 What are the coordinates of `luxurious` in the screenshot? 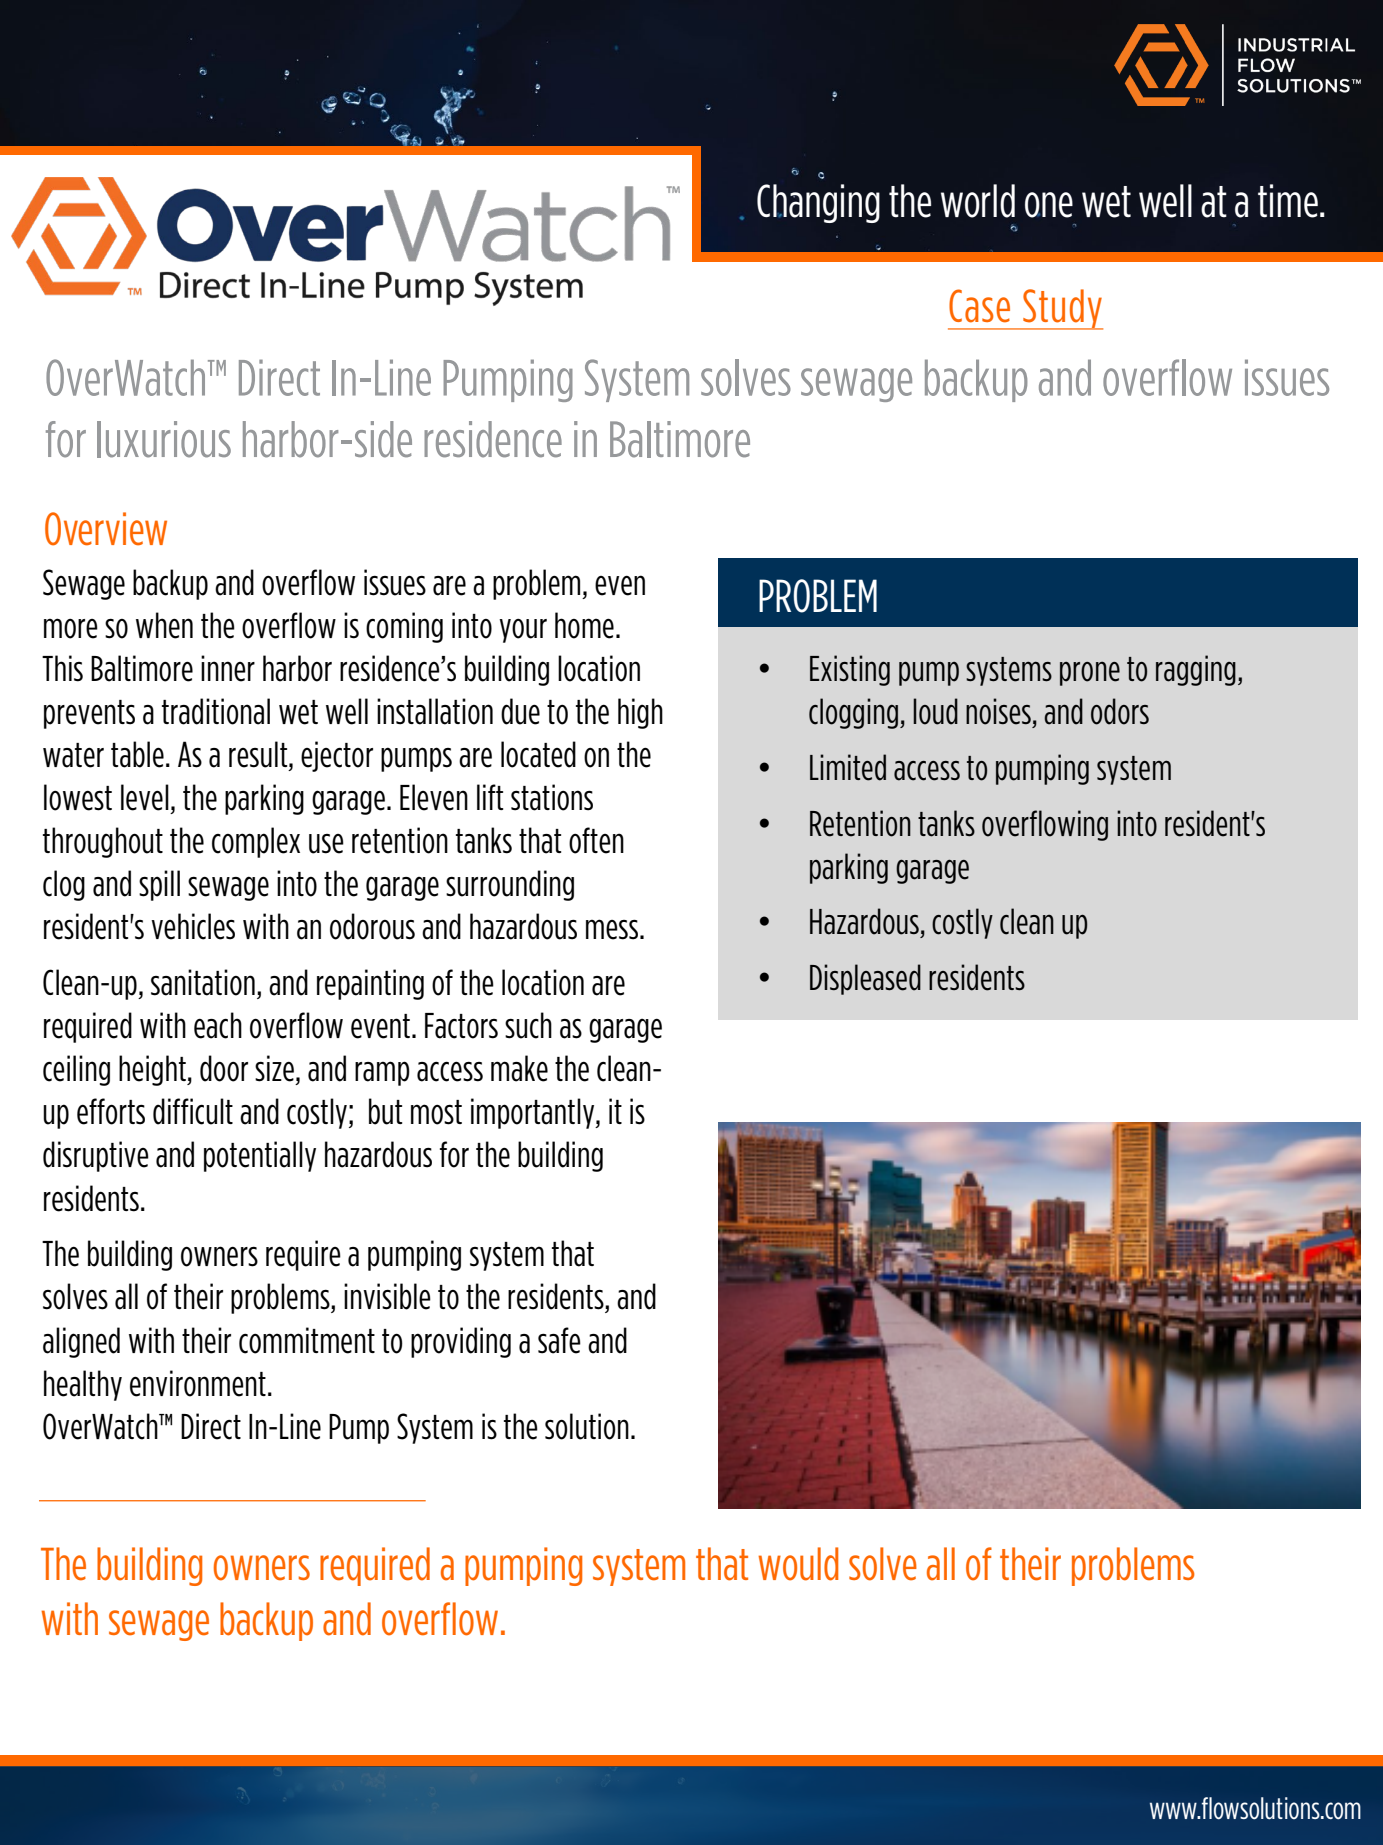 It's located at (164, 439).
